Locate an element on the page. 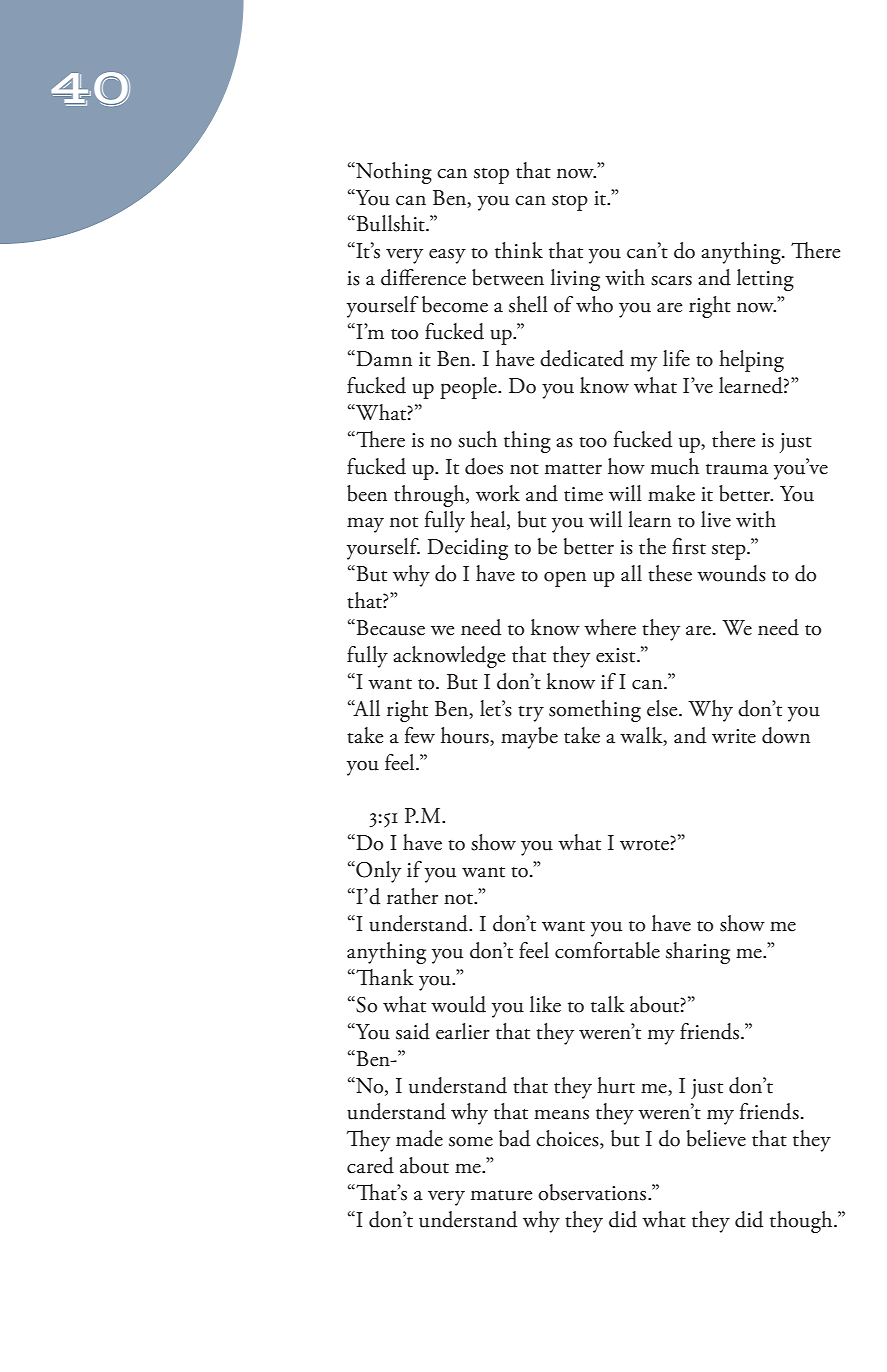  living is located at coordinates (575, 280).
